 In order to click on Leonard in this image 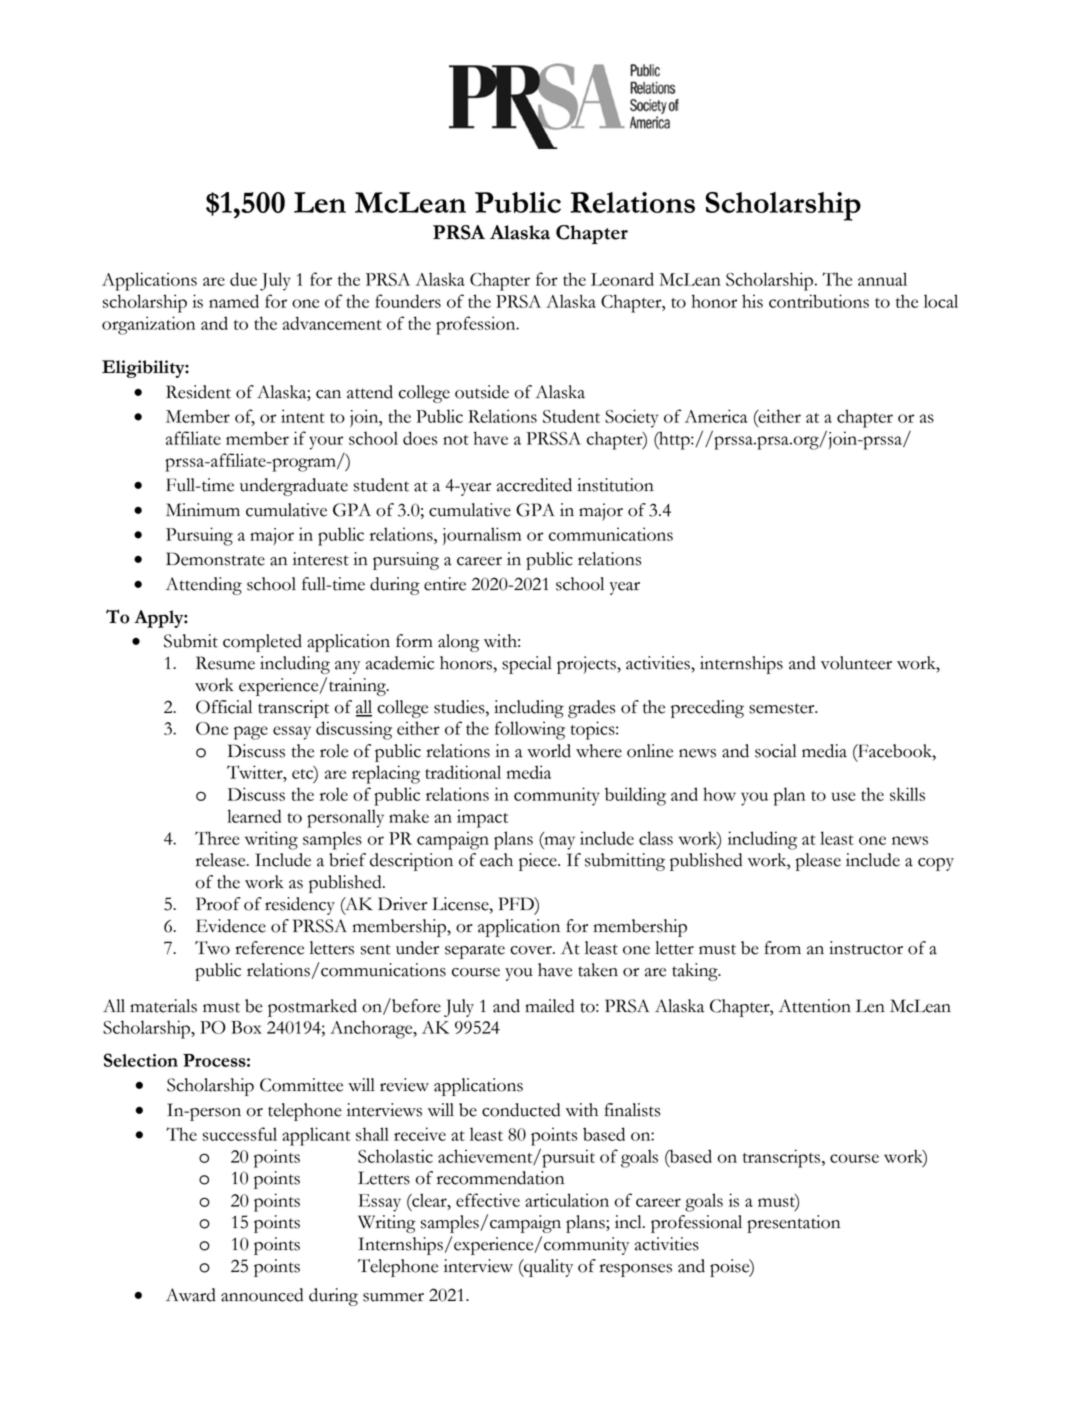, I will do `click(622, 279)`.
